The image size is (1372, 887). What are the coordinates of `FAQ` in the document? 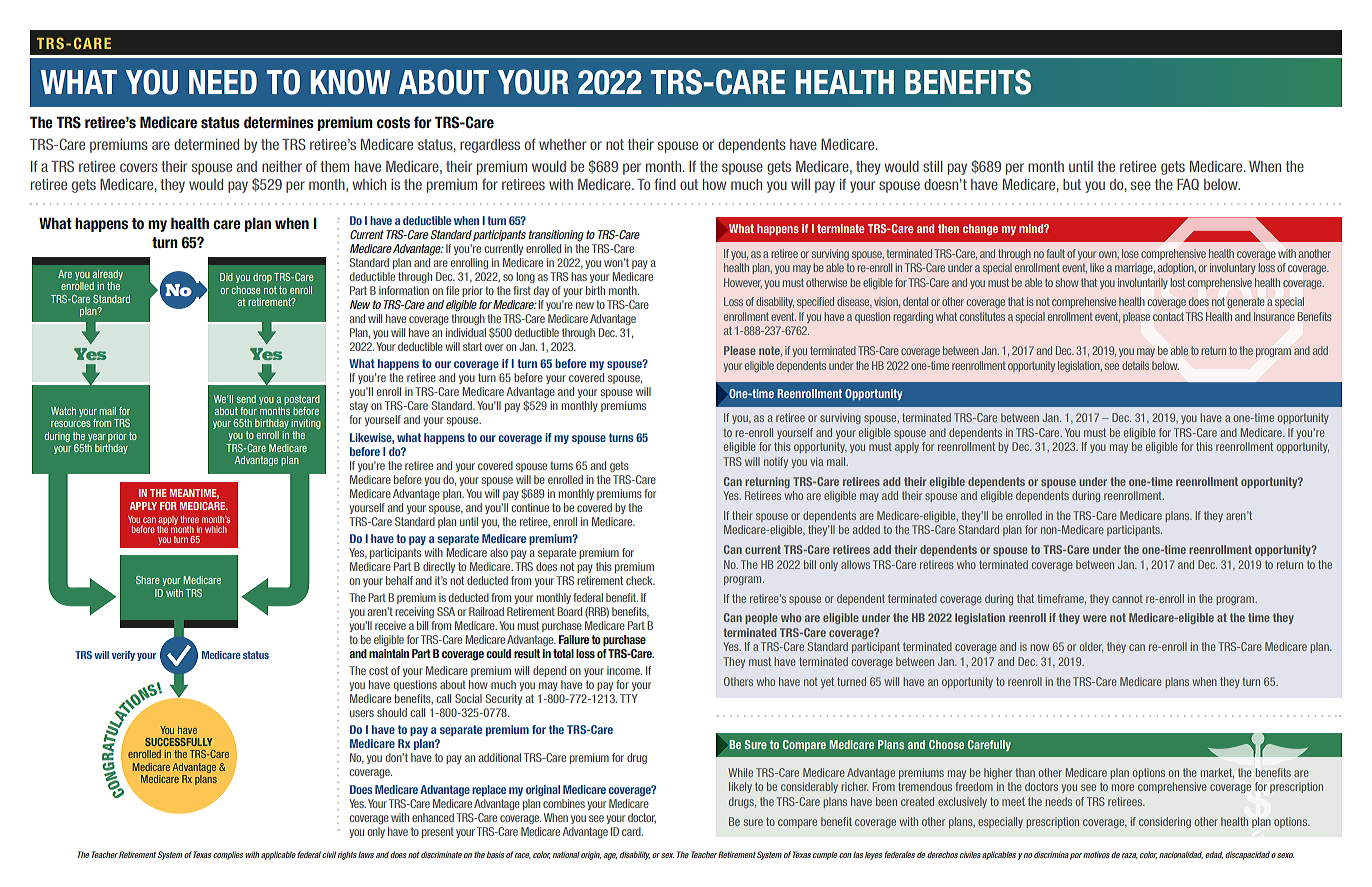 It's located at (1188, 184).
